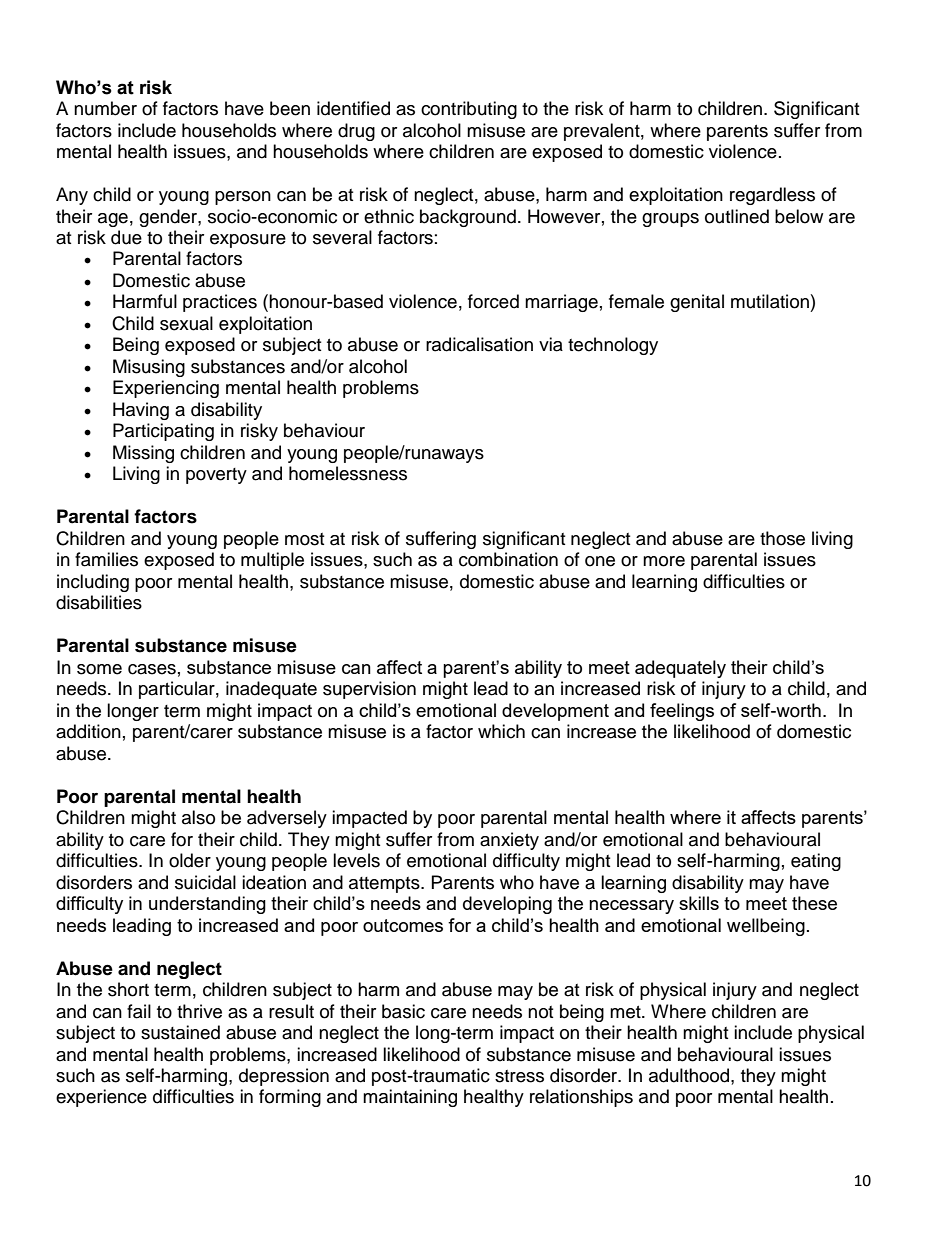 Image resolution: width=952 pixels, height=1233 pixels. Describe the element at coordinates (348, 473) in the screenshot. I see `homelessness` at that location.
